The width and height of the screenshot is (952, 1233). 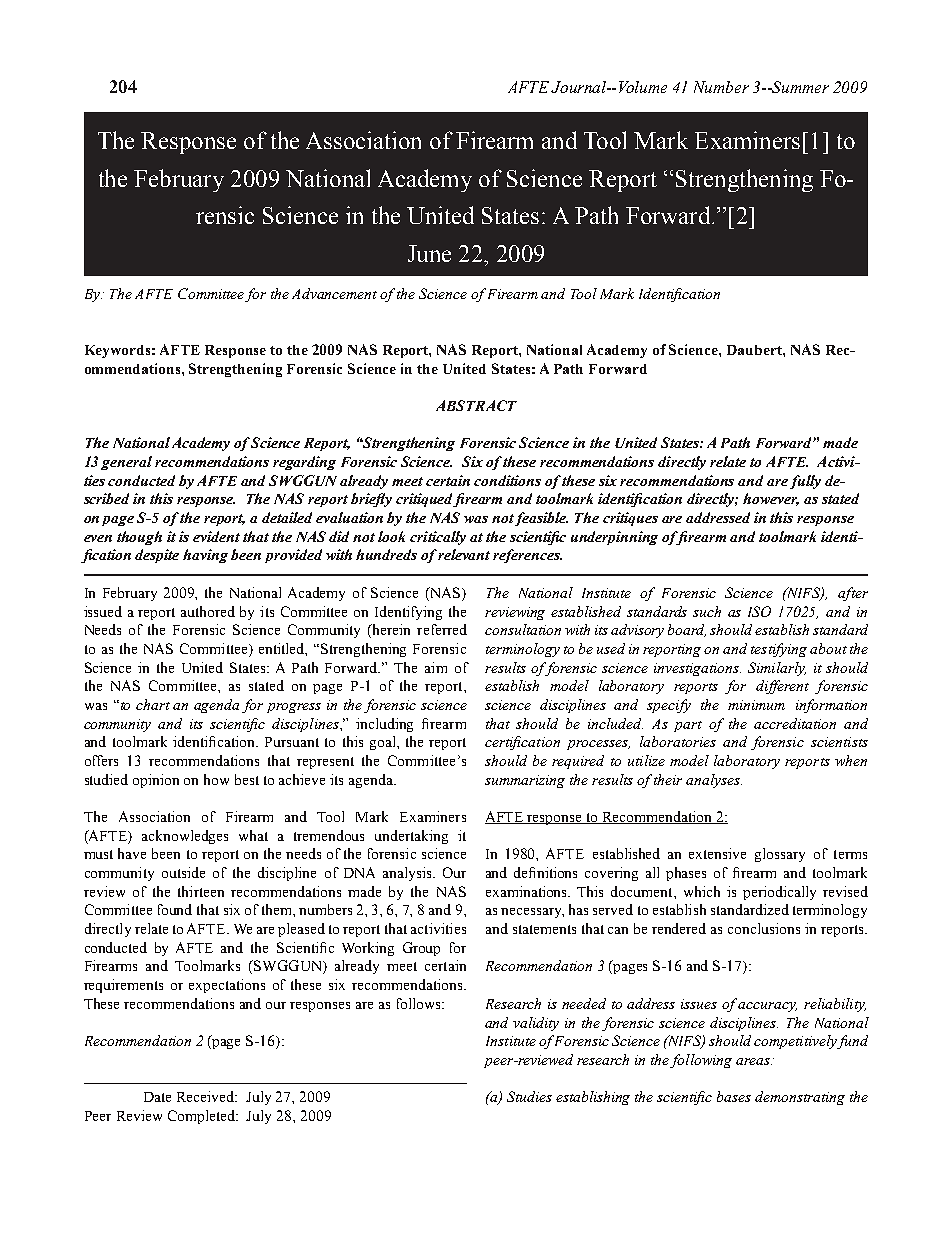 I want to click on acknowledges, so click(x=185, y=837).
